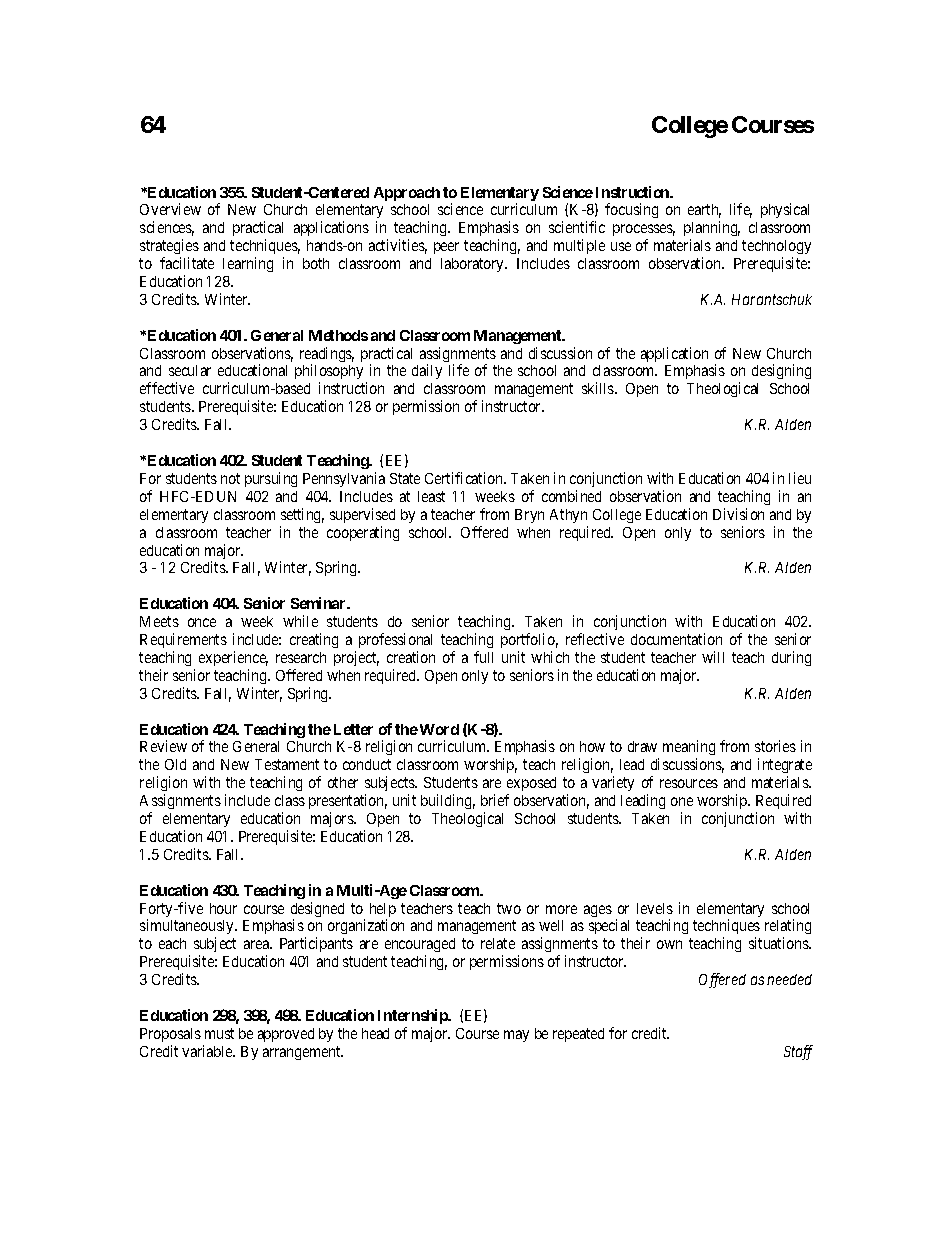  What do you see at coordinates (712, 230) in the page?
I see `planning` at bounding box center [712, 230].
